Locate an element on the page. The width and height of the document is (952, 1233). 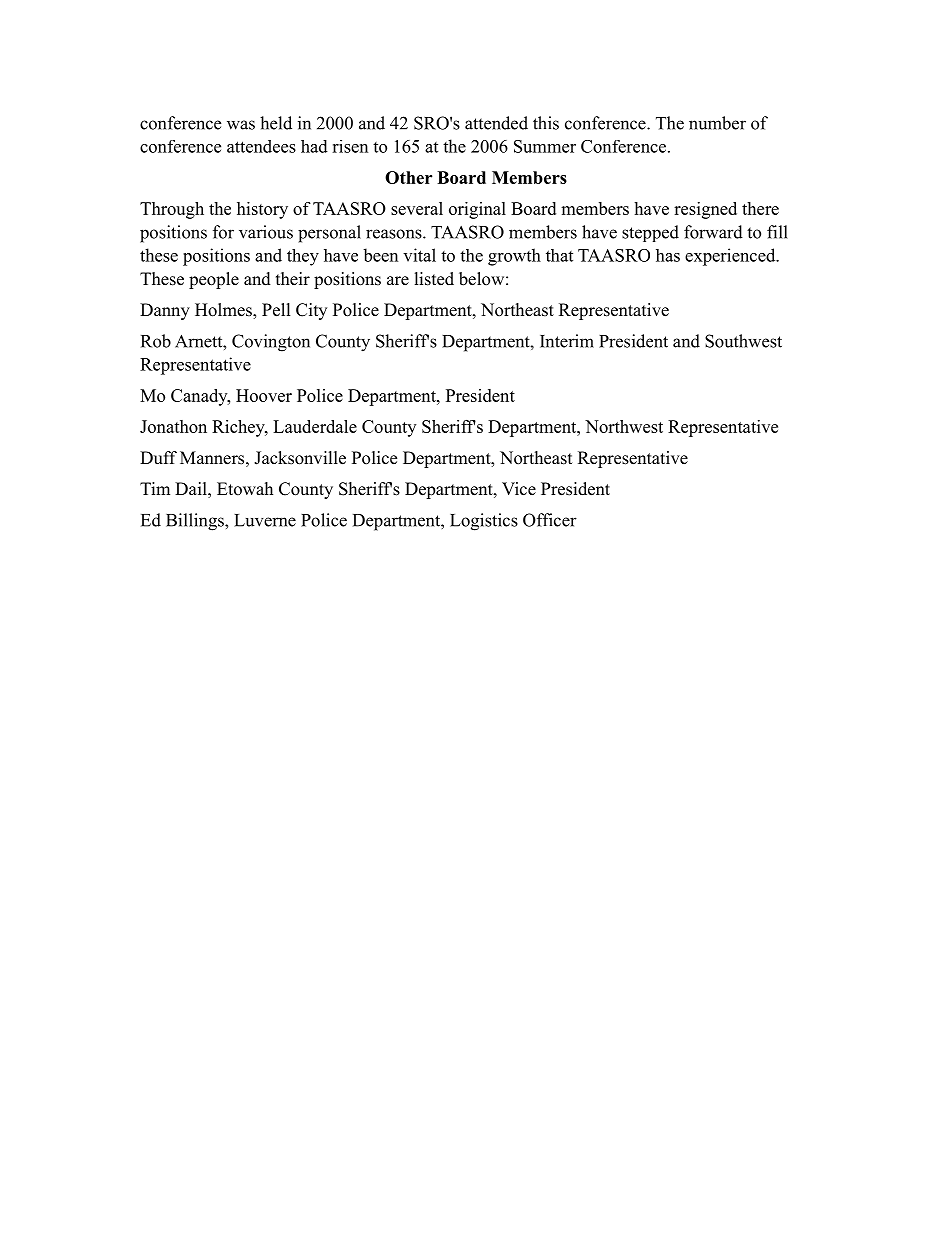
was is located at coordinates (241, 125).
